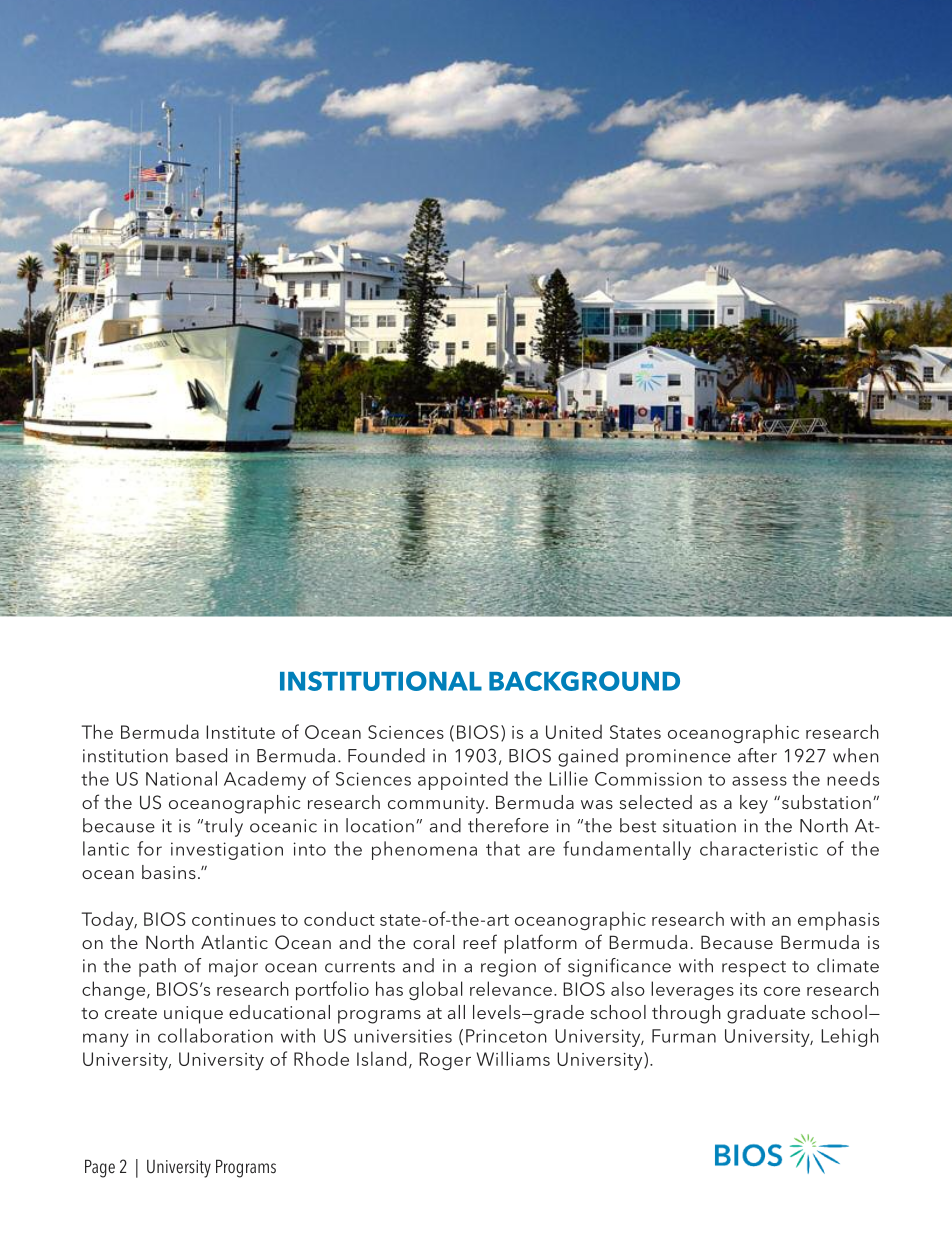 This screenshot has height=1233, width=952. What do you see at coordinates (838, 920) in the screenshot?
I see `emphasis` at bounding box center [838, 920].
